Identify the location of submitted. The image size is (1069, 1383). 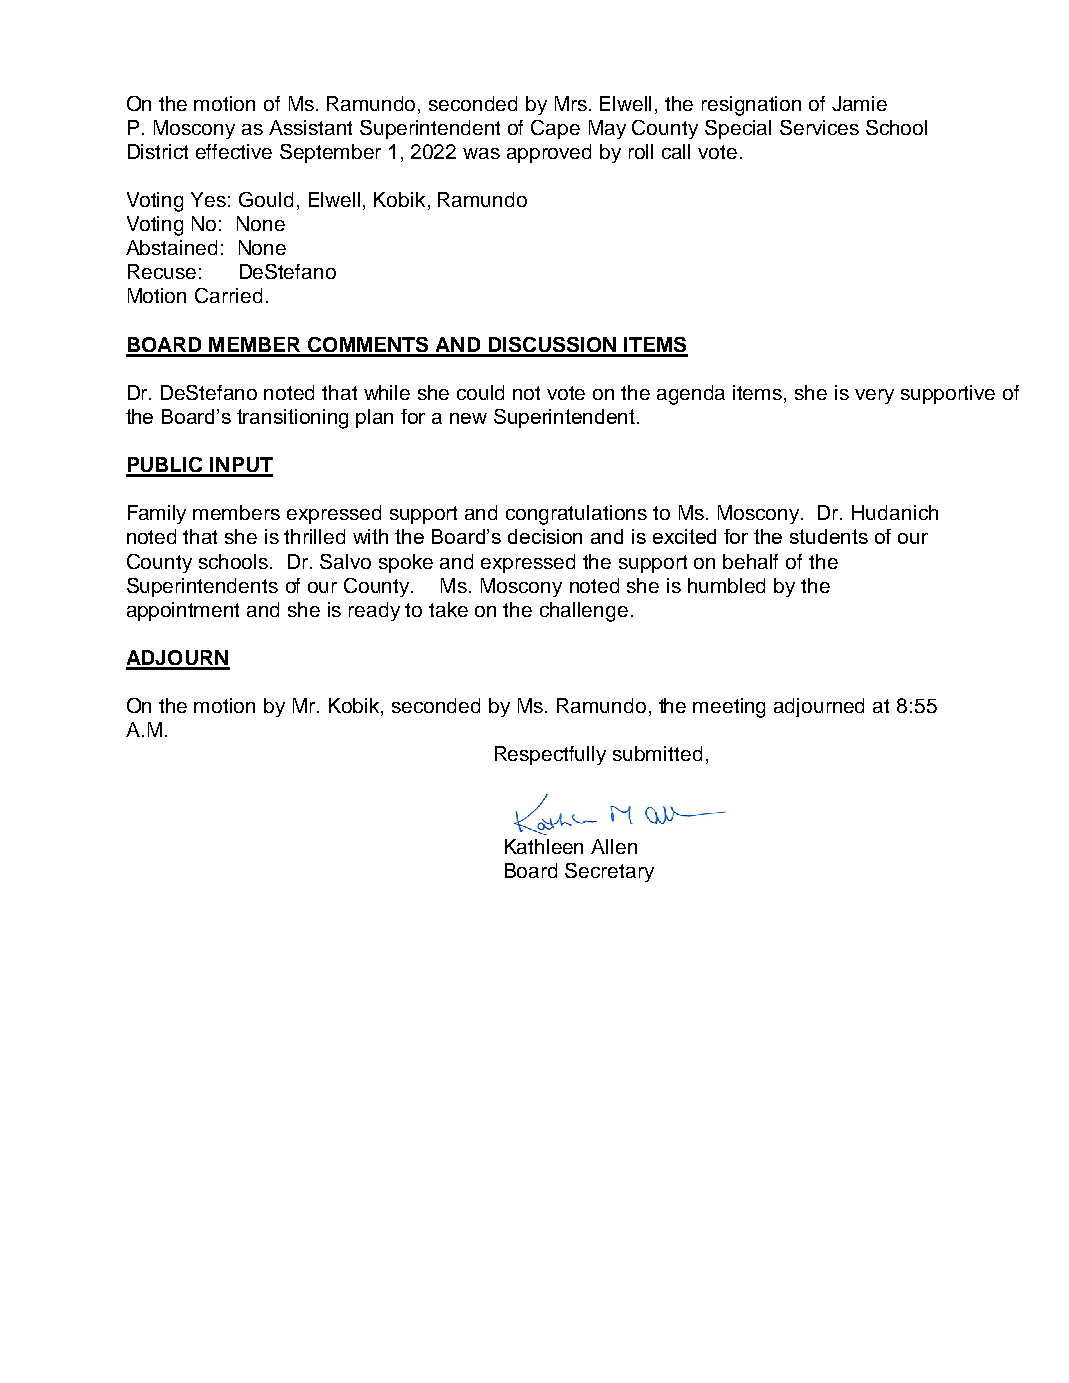
(657, 753).
